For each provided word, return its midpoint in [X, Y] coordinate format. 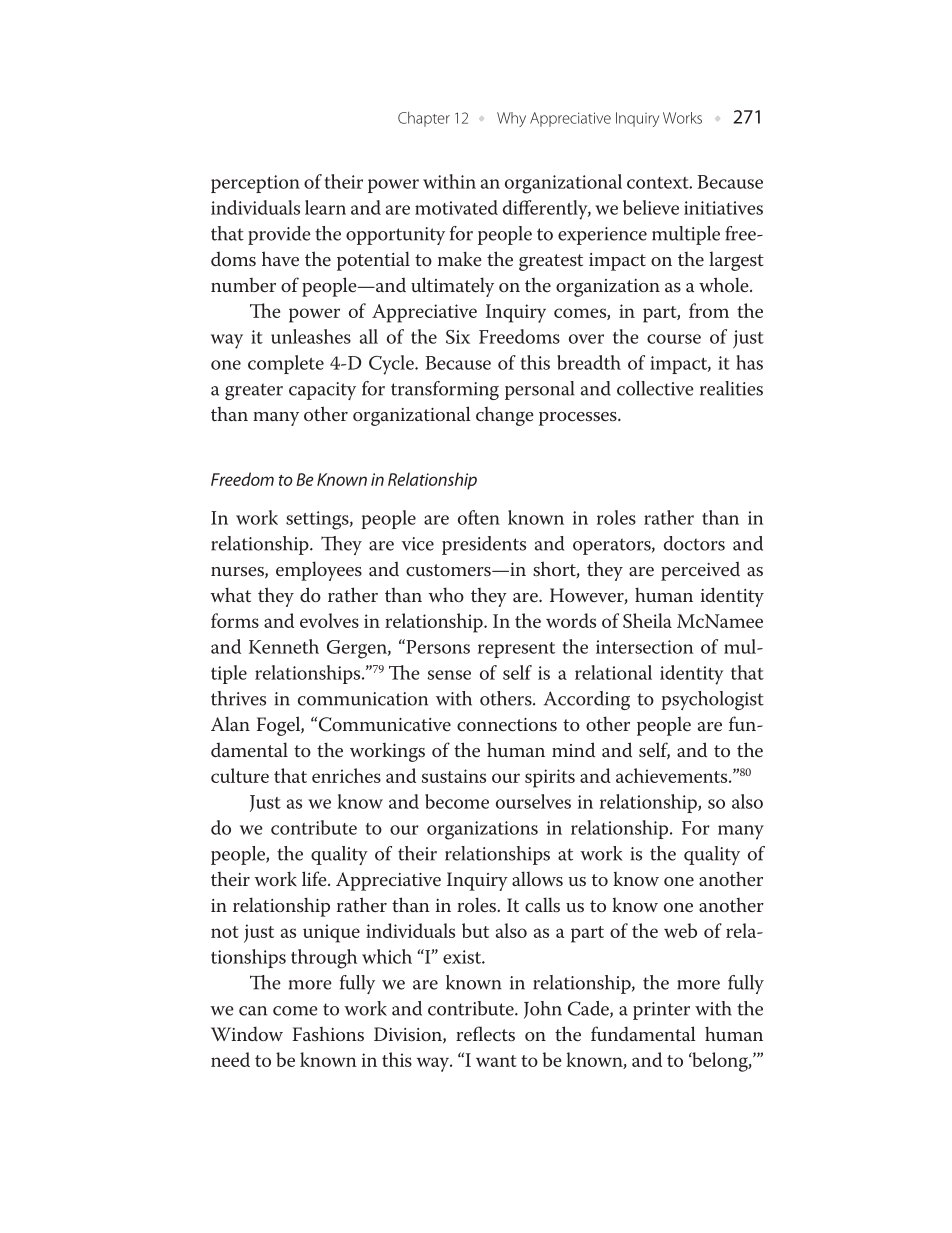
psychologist [712, 700]
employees [319, 571]
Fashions [328, 1034]
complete [286, 364]
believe [651, 207]
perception [255, 184]
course [674, 339]
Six [458, 337]
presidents [484, 545]
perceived [700, 571]
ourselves [533, 801]
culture [240, 775]
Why [511, 119]
